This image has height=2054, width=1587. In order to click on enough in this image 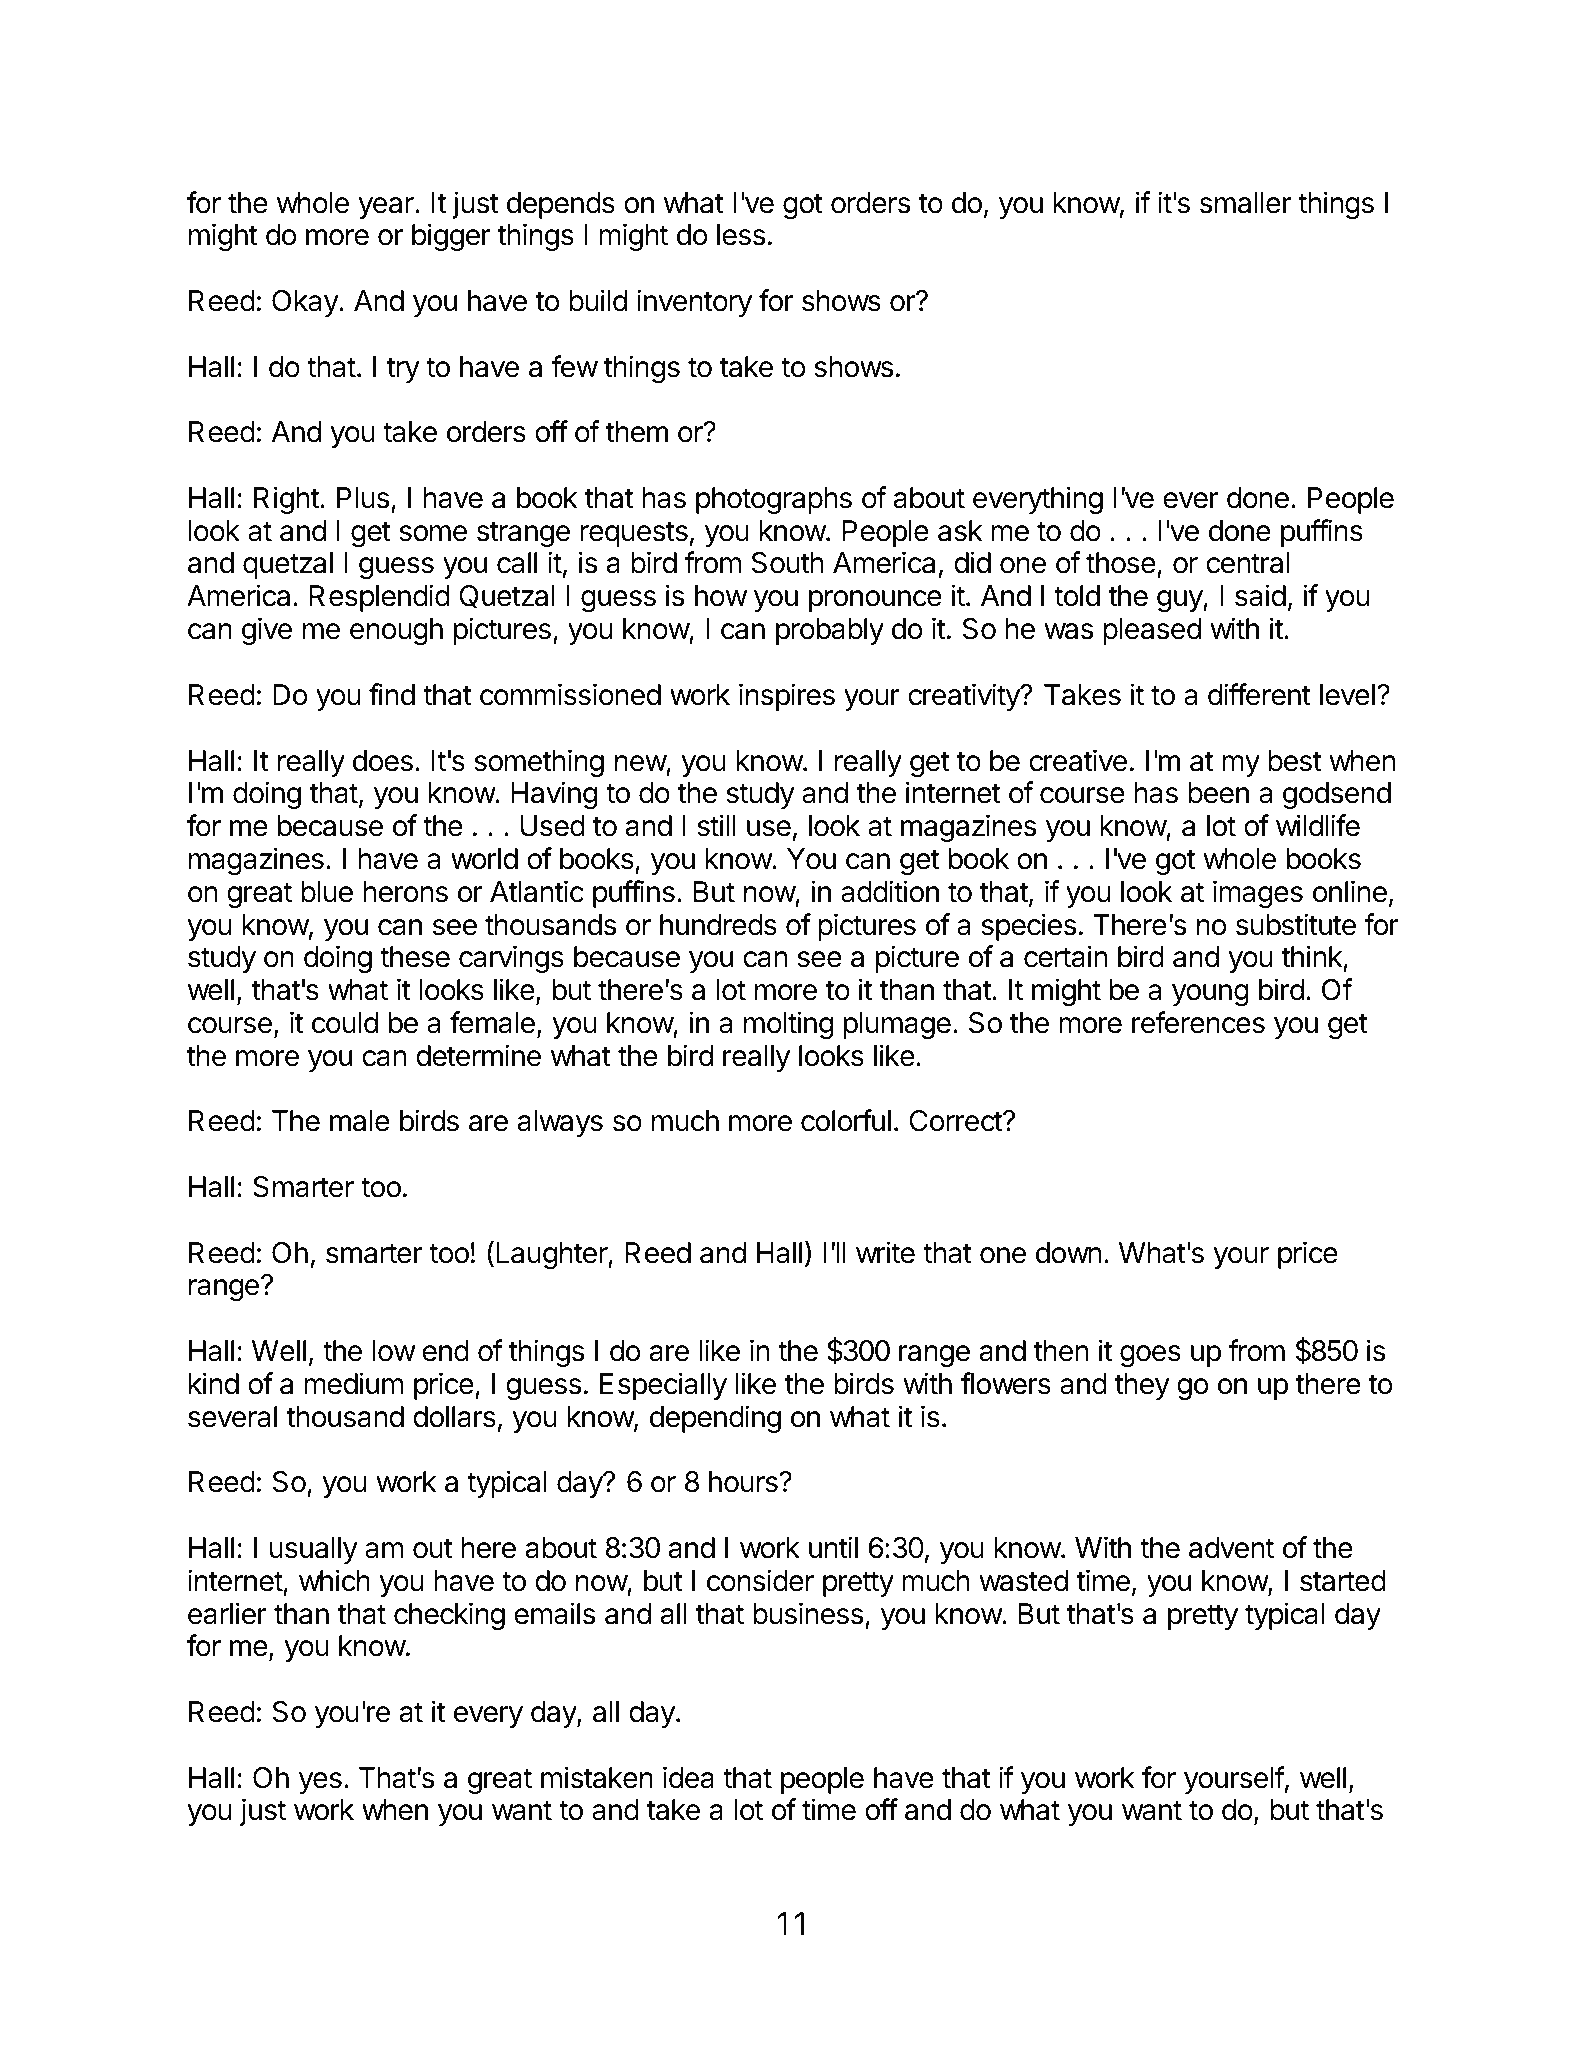, I will do `click(396, 631)`.
